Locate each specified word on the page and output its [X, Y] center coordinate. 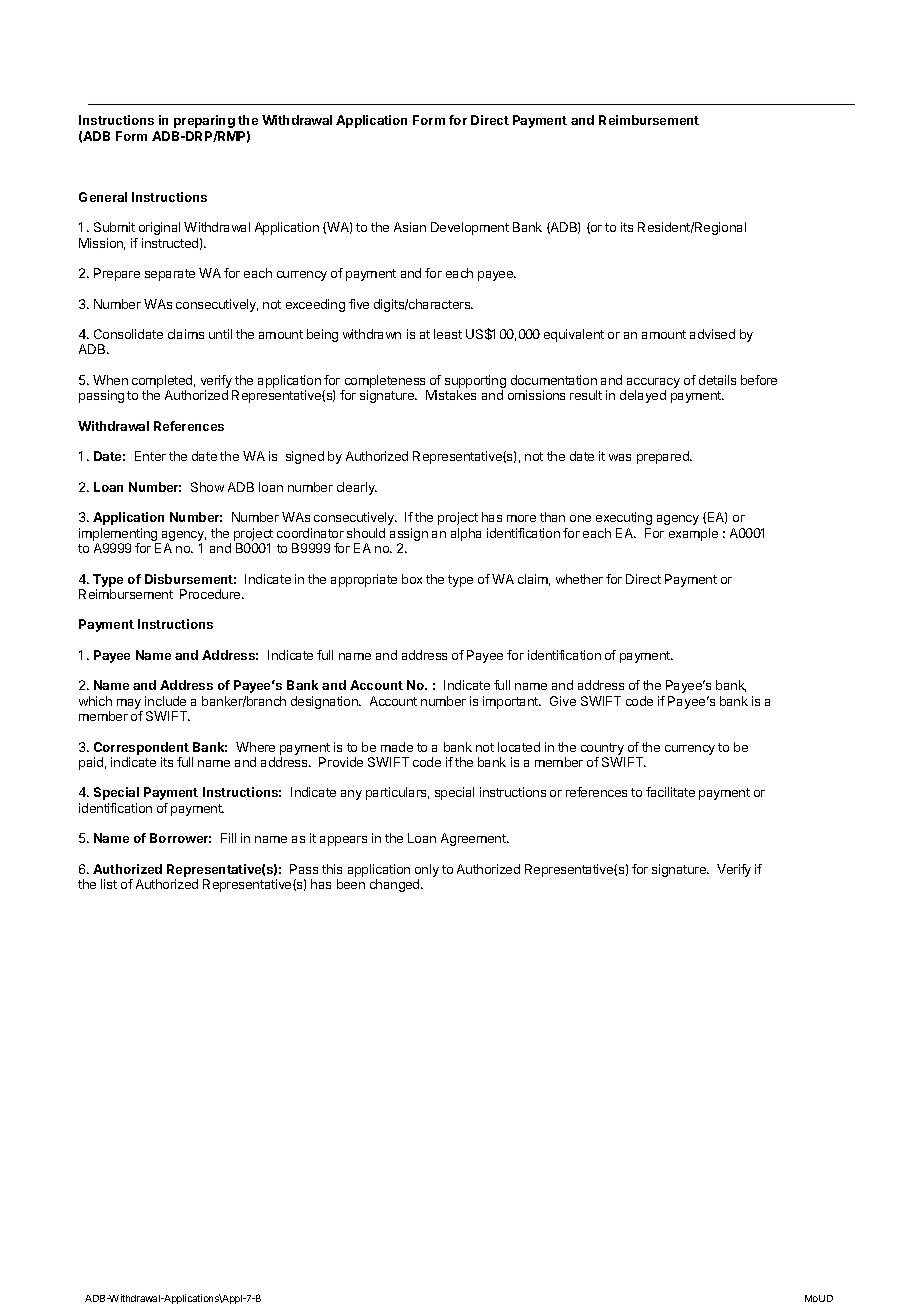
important [512, 702]
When [110, 380]
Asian [410, 227]
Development [470, 228]
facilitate [670, 792]
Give [563, 701]
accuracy [652, 384]
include [165, 701]
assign [409, 536]
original [159, 228]
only [427, 872]
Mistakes [451, 395]
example [693, 534]
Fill [228, 838]
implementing [119, 536]
